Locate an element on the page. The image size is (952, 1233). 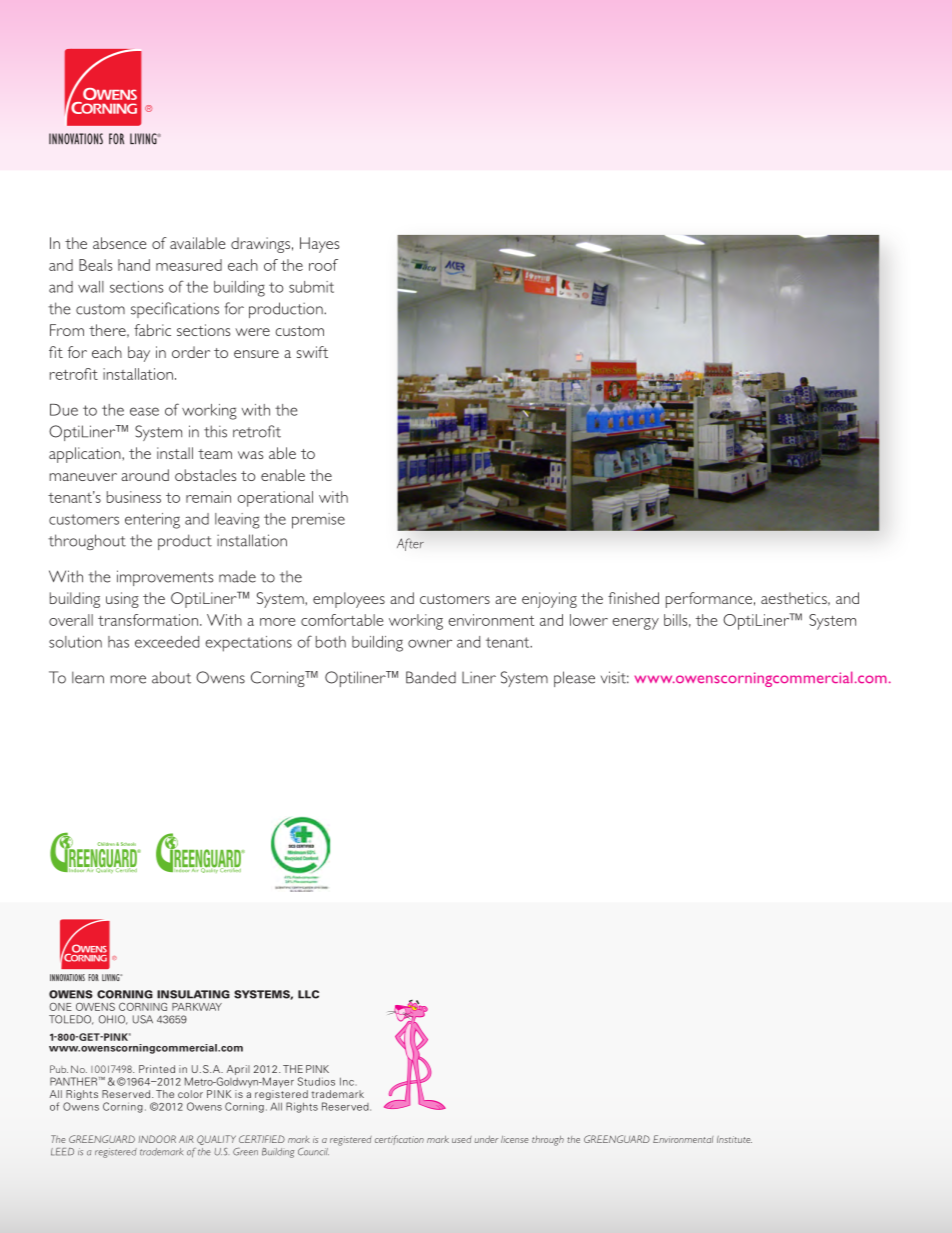
premise is located at coordinates (318, 521).
